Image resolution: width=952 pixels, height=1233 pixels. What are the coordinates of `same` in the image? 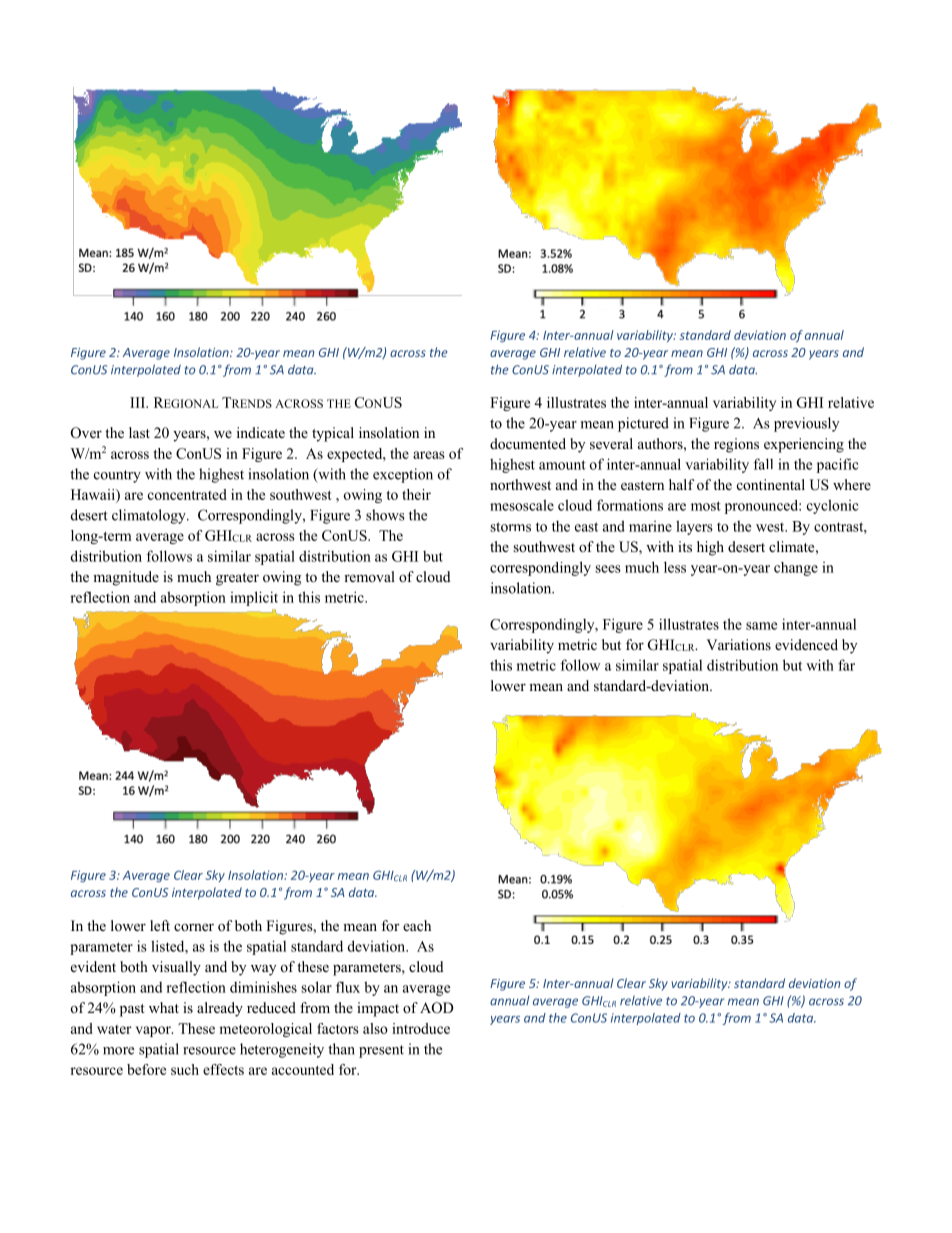 It's located at (761, 626).
